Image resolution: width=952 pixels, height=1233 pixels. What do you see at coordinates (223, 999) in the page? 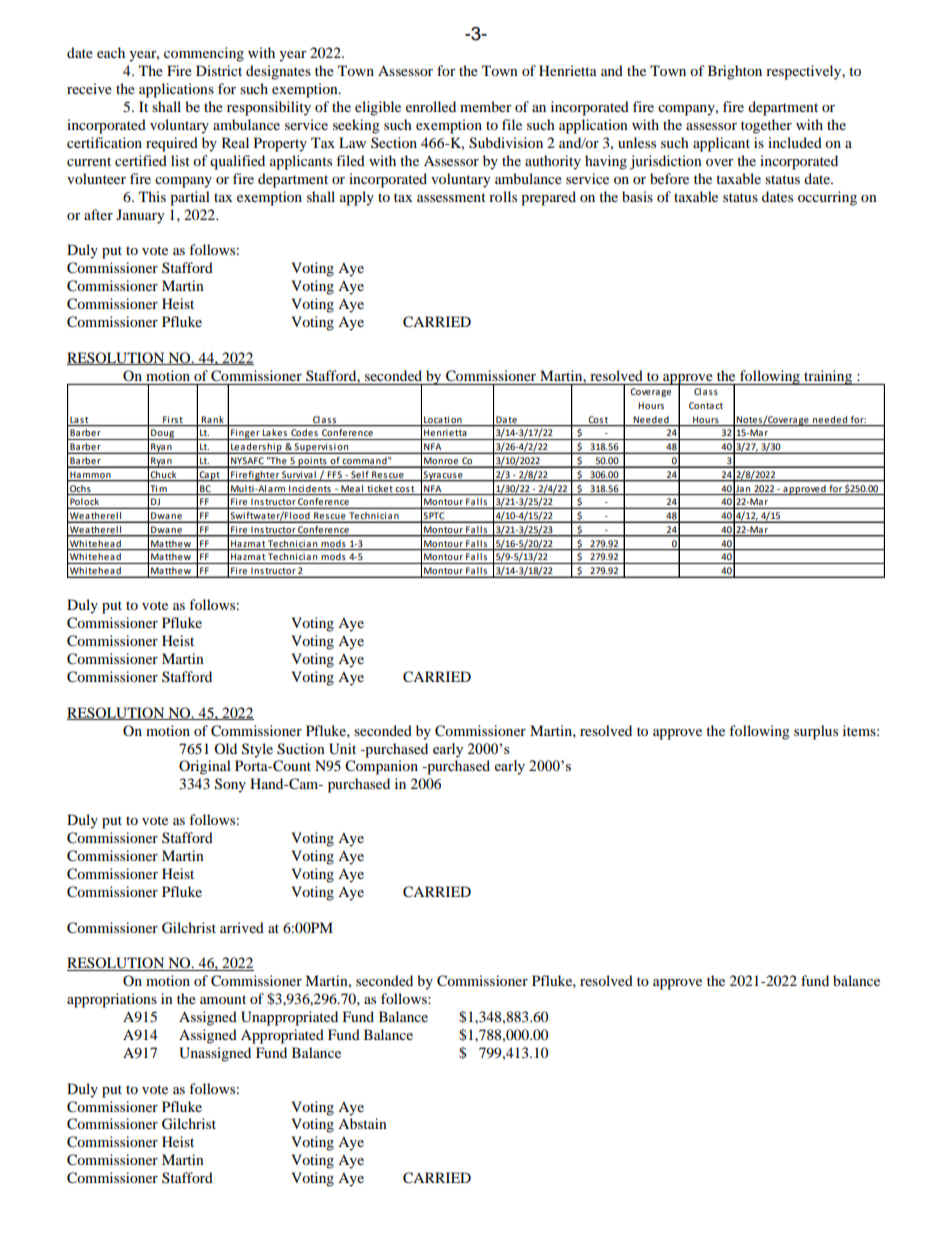
I see `amount` at bounding box center [223, 999].
